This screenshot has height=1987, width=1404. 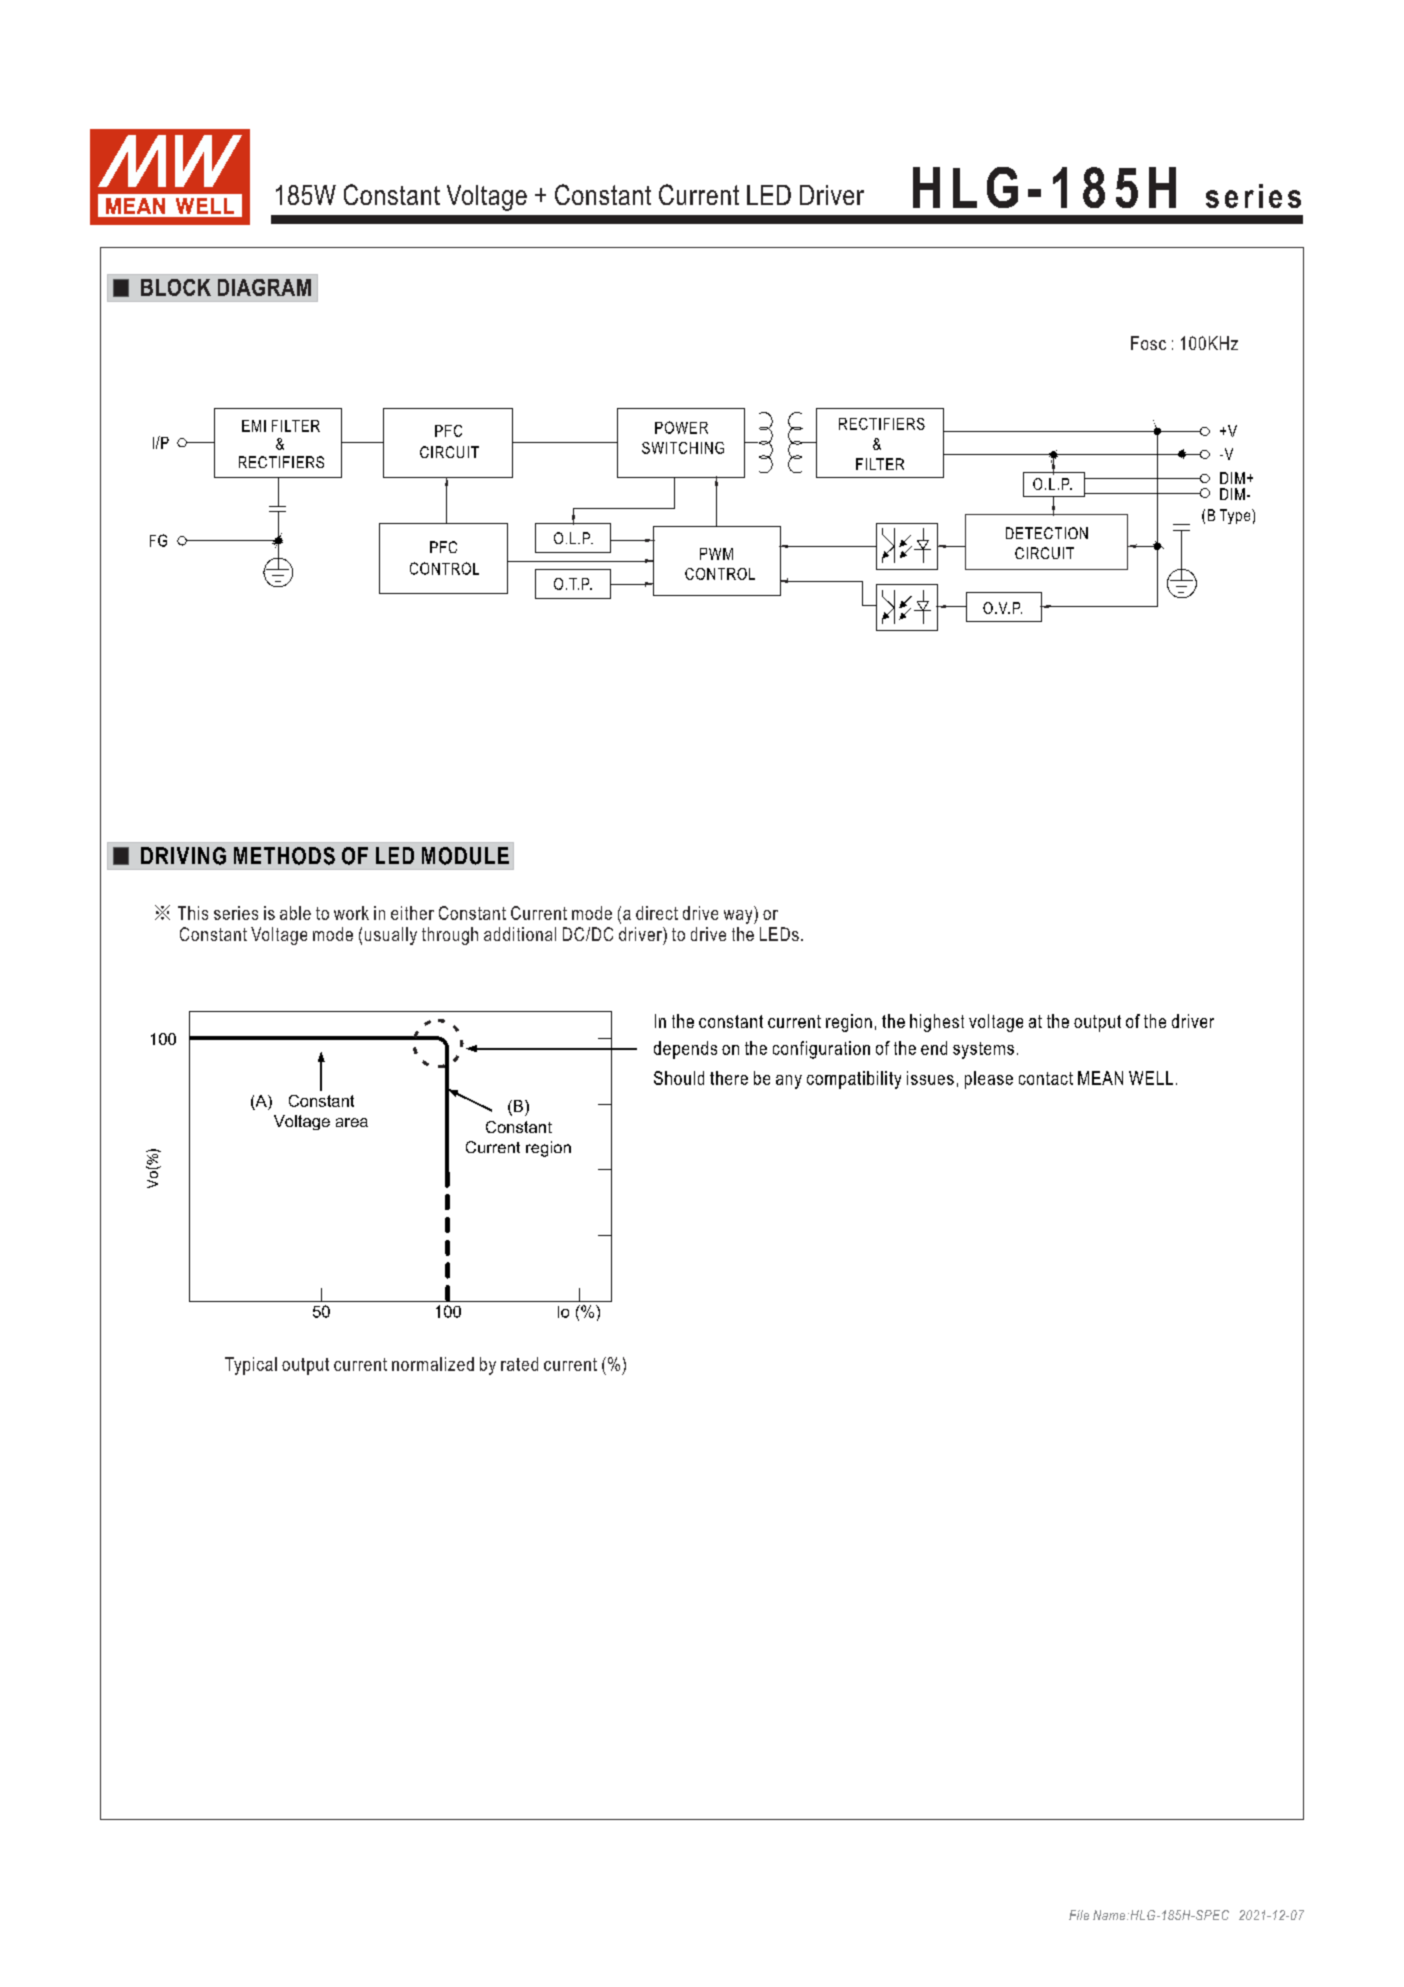 What do you see at coordinates (739, 917) in the screenshot?
I see `way` at bounding box center [739, 917].
